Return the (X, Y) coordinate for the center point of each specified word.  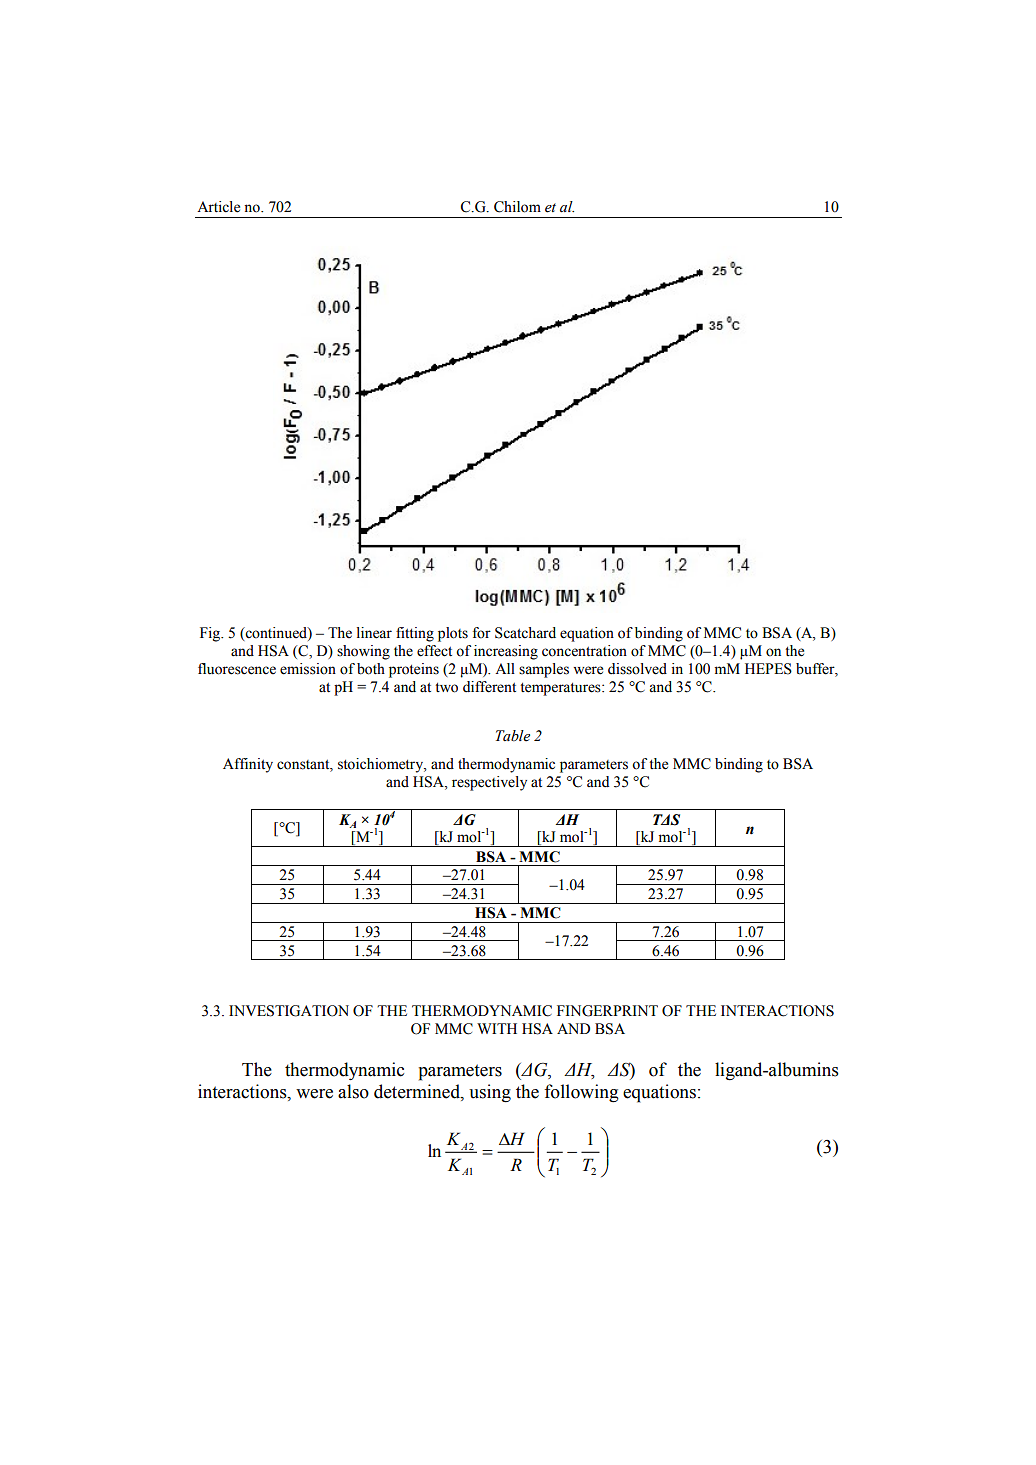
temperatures (561, 689)
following (581, 1093)
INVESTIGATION (289, 1011)
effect (434, 651)
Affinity (248, 765)
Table (513, 736)
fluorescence (237, 669)
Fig (211, 634)
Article (218, 207)
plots (453, 634)
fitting (415, 634)
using (490, 1093)
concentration (584, 651)
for (482, 633)
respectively (489, 783)
